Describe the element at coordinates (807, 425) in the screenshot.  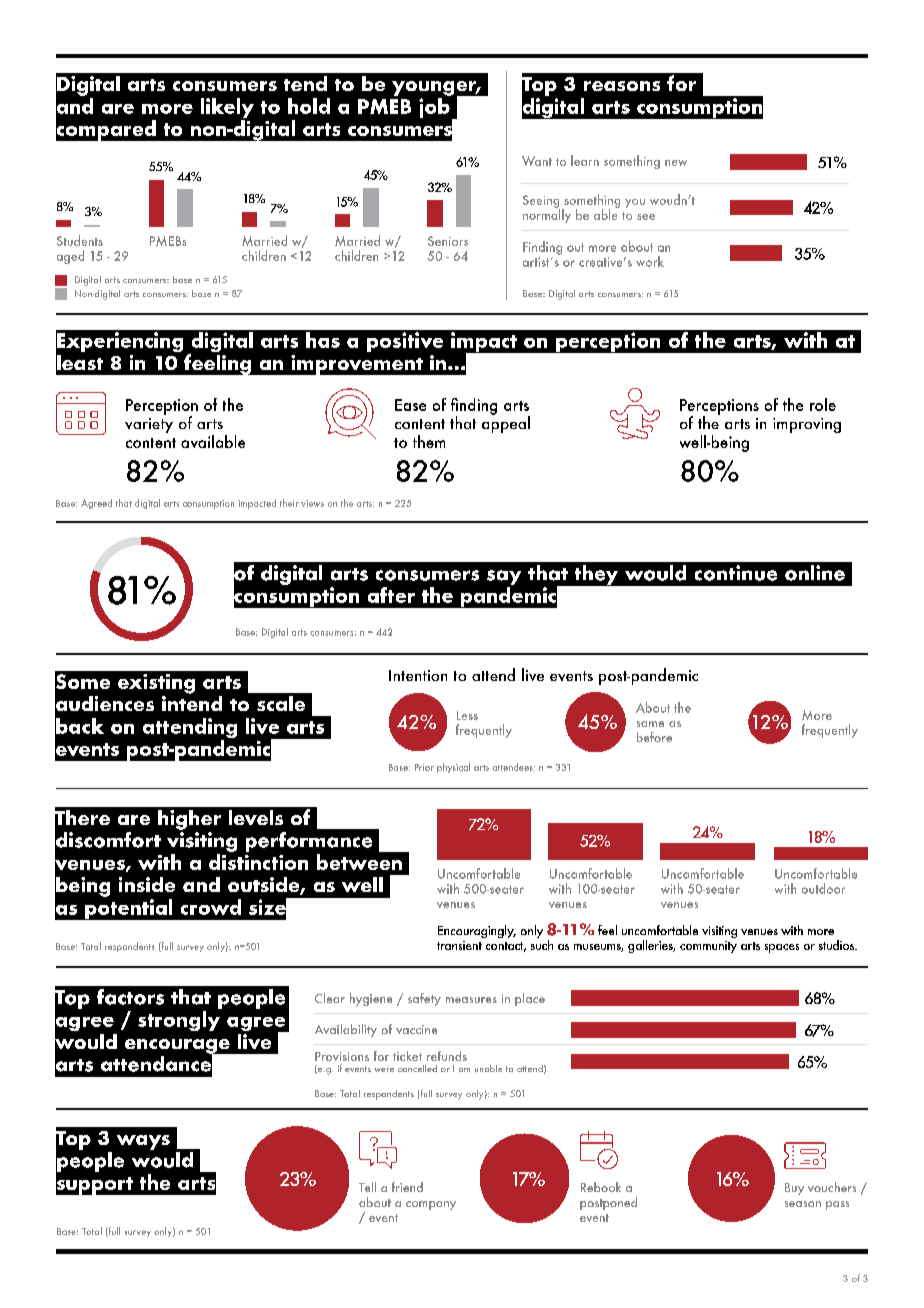
I see `improving` at that location.
